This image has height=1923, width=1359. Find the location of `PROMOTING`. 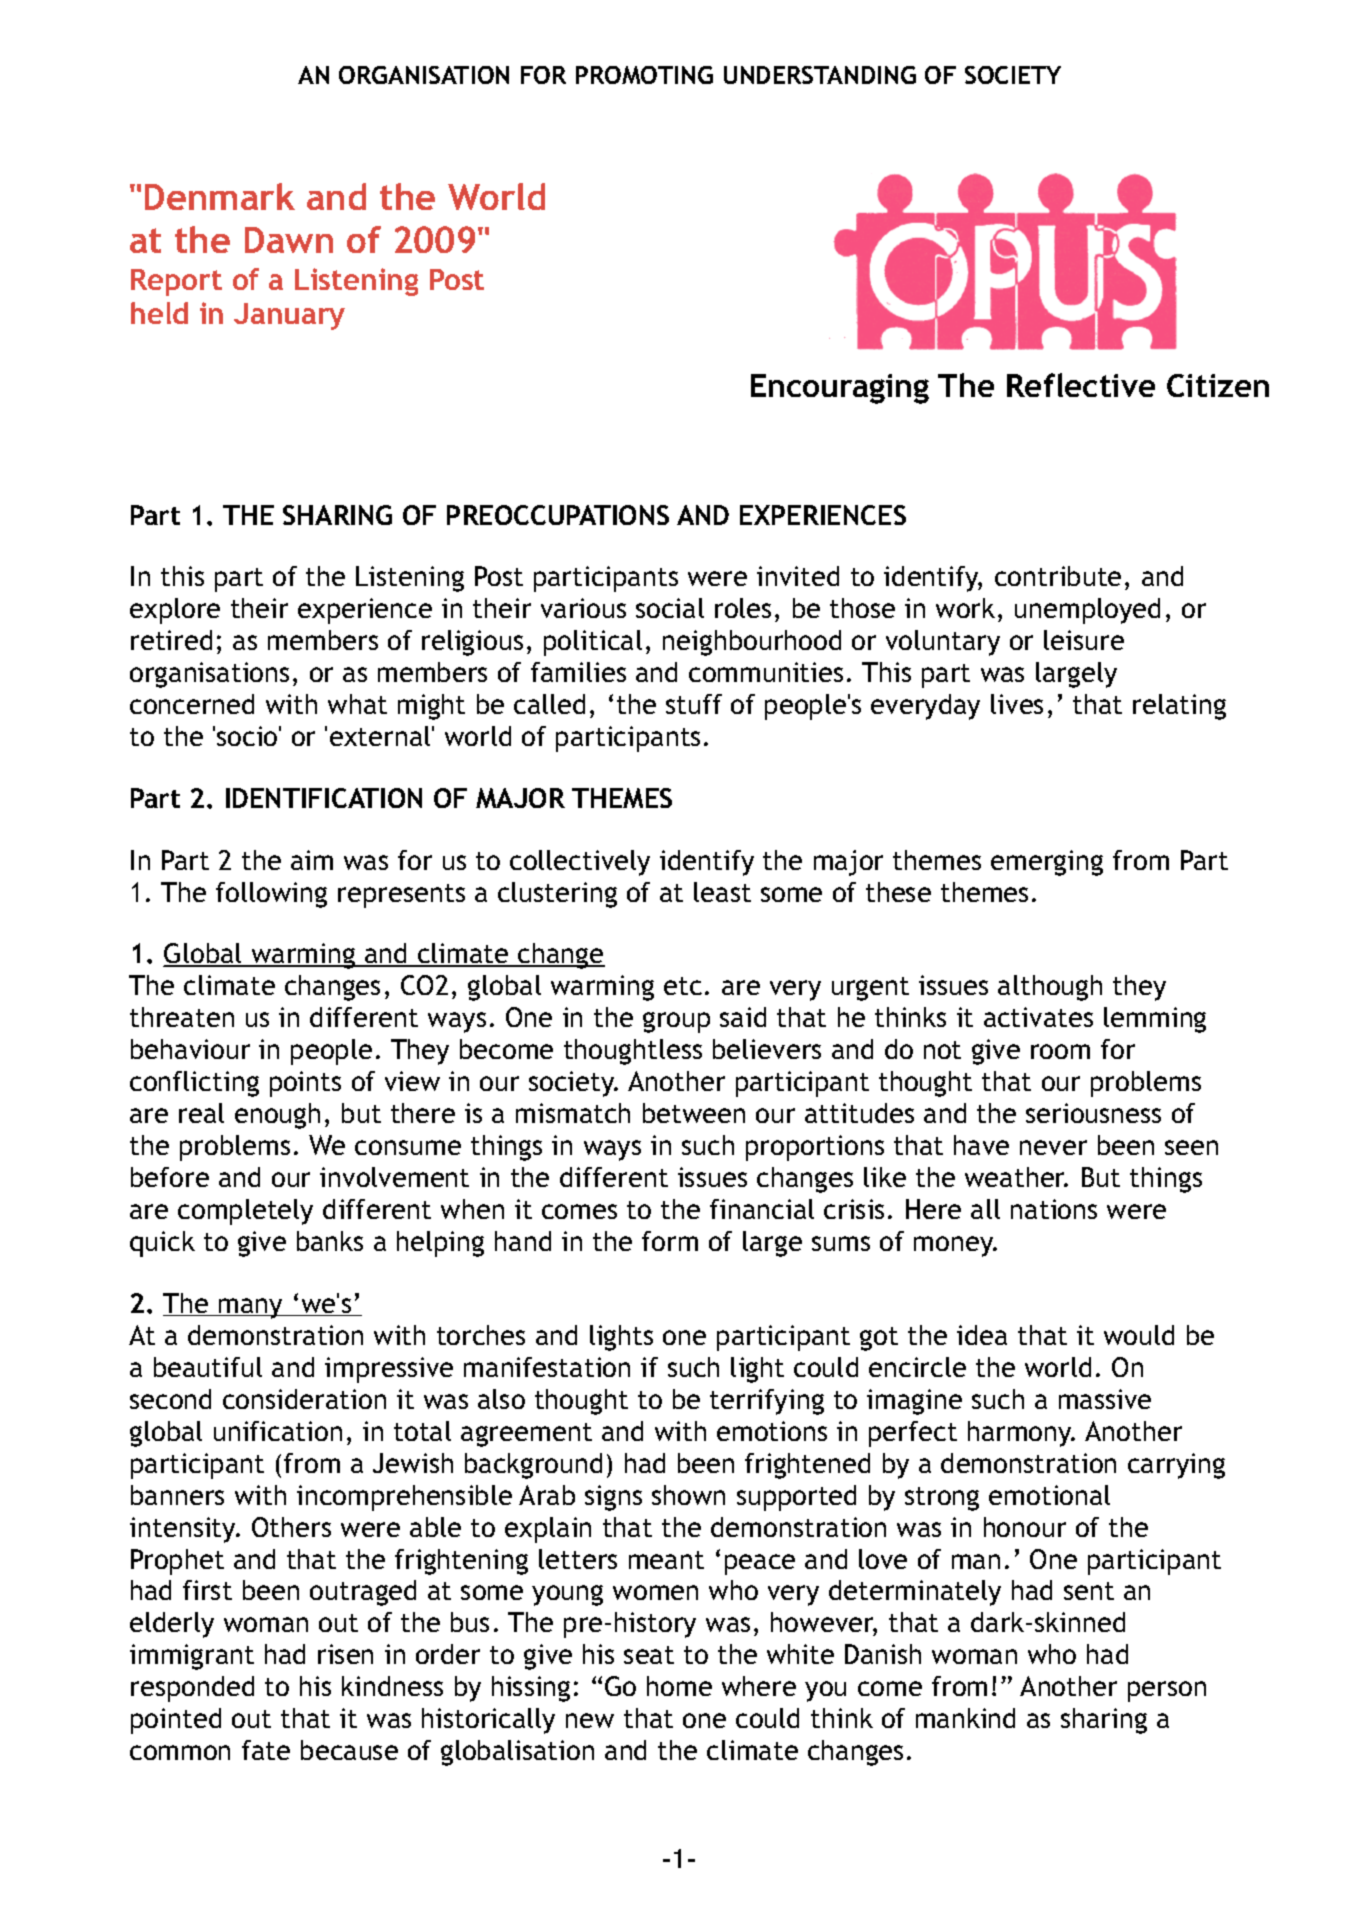

PROMOTING is located at coordinates (644, 75).
